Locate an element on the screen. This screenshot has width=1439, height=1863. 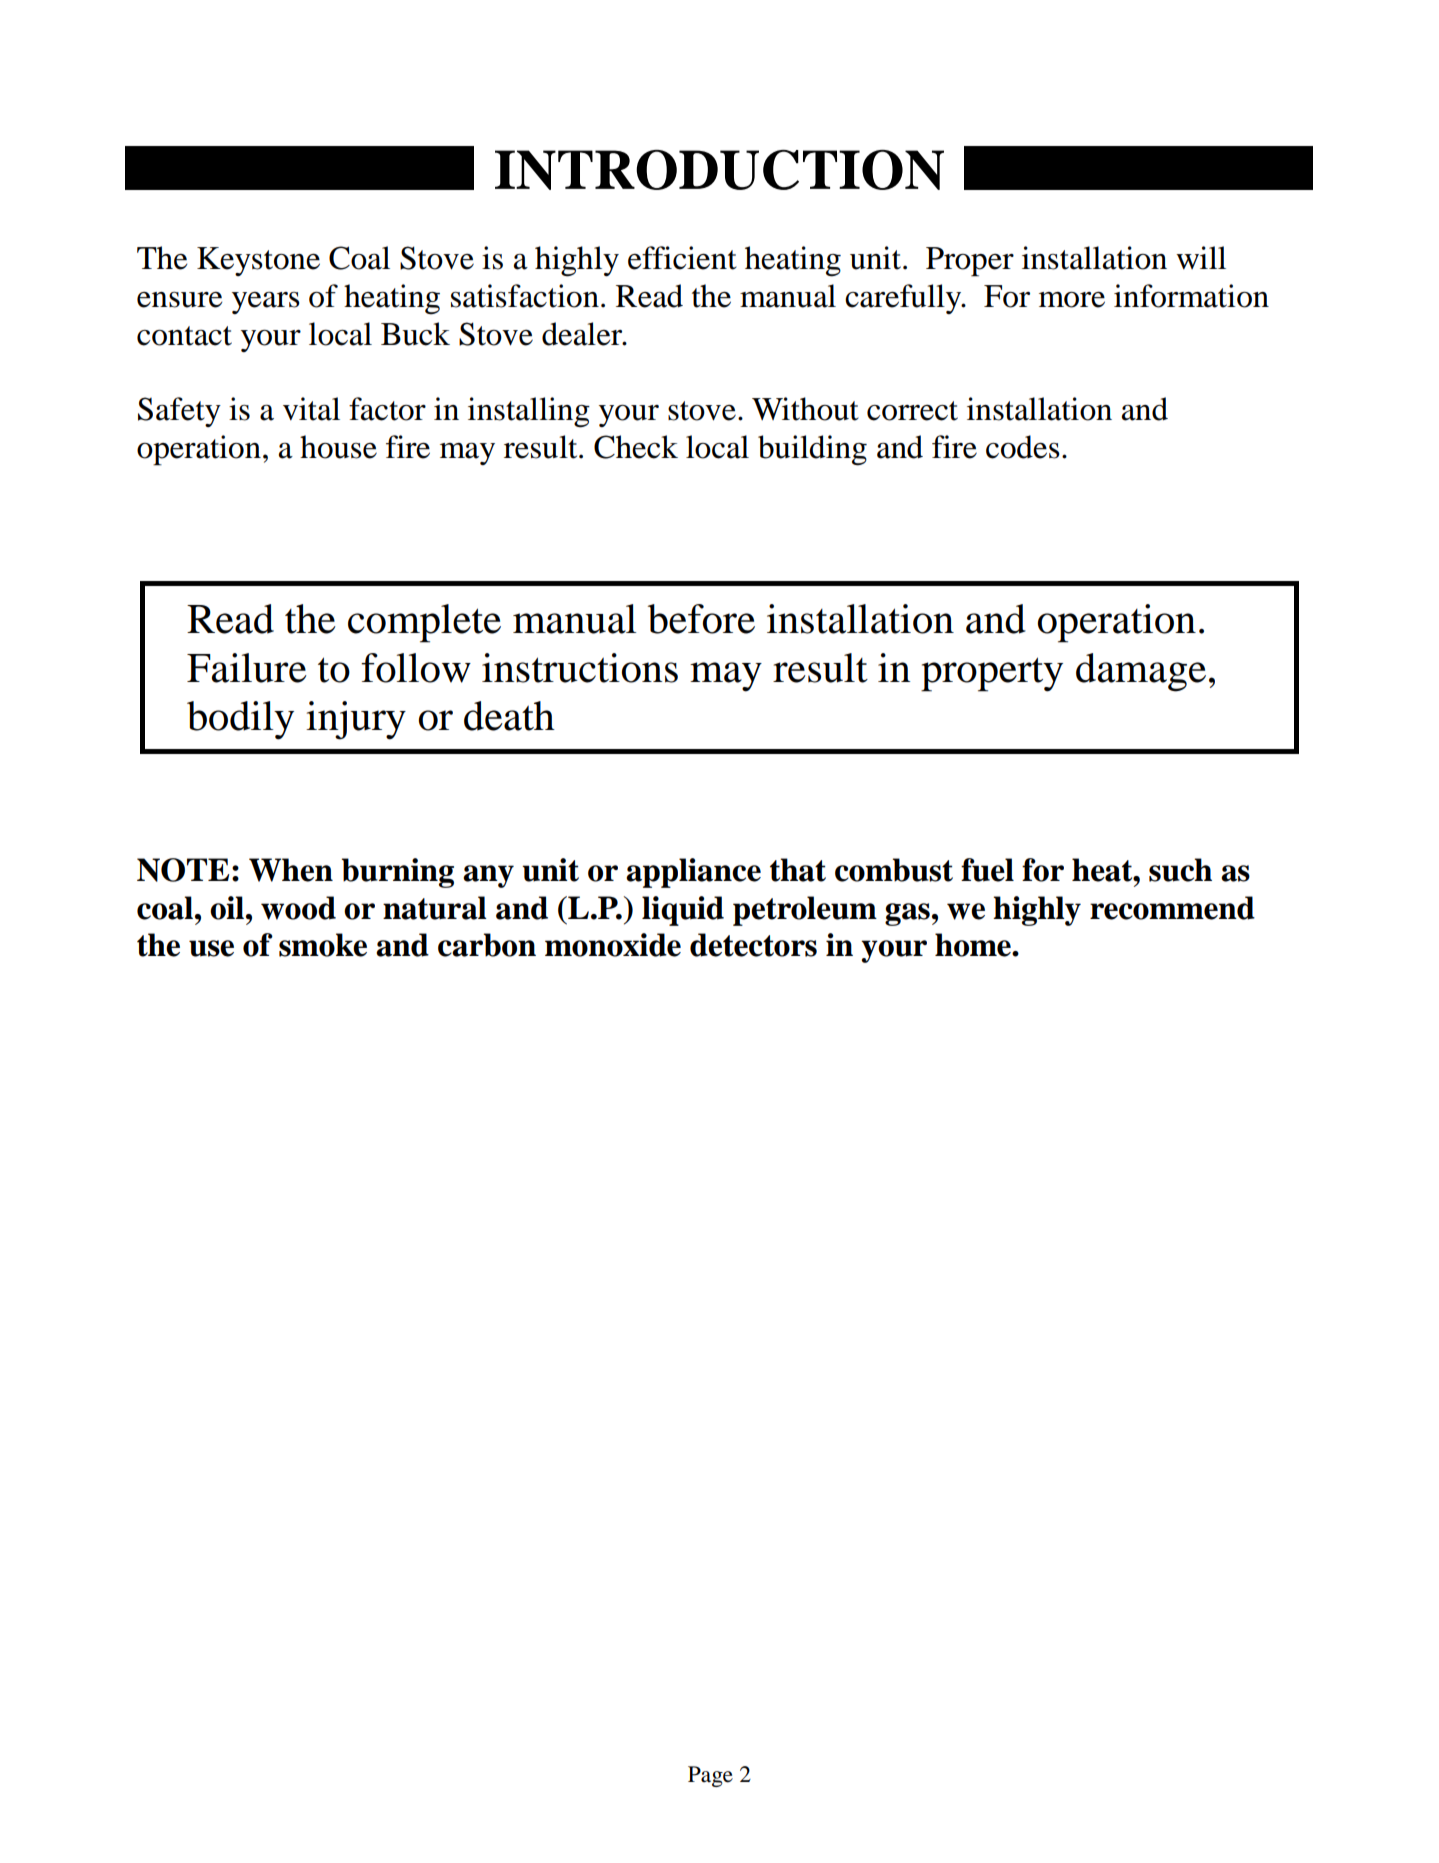
smoke is located at coordinates (323, 945).
